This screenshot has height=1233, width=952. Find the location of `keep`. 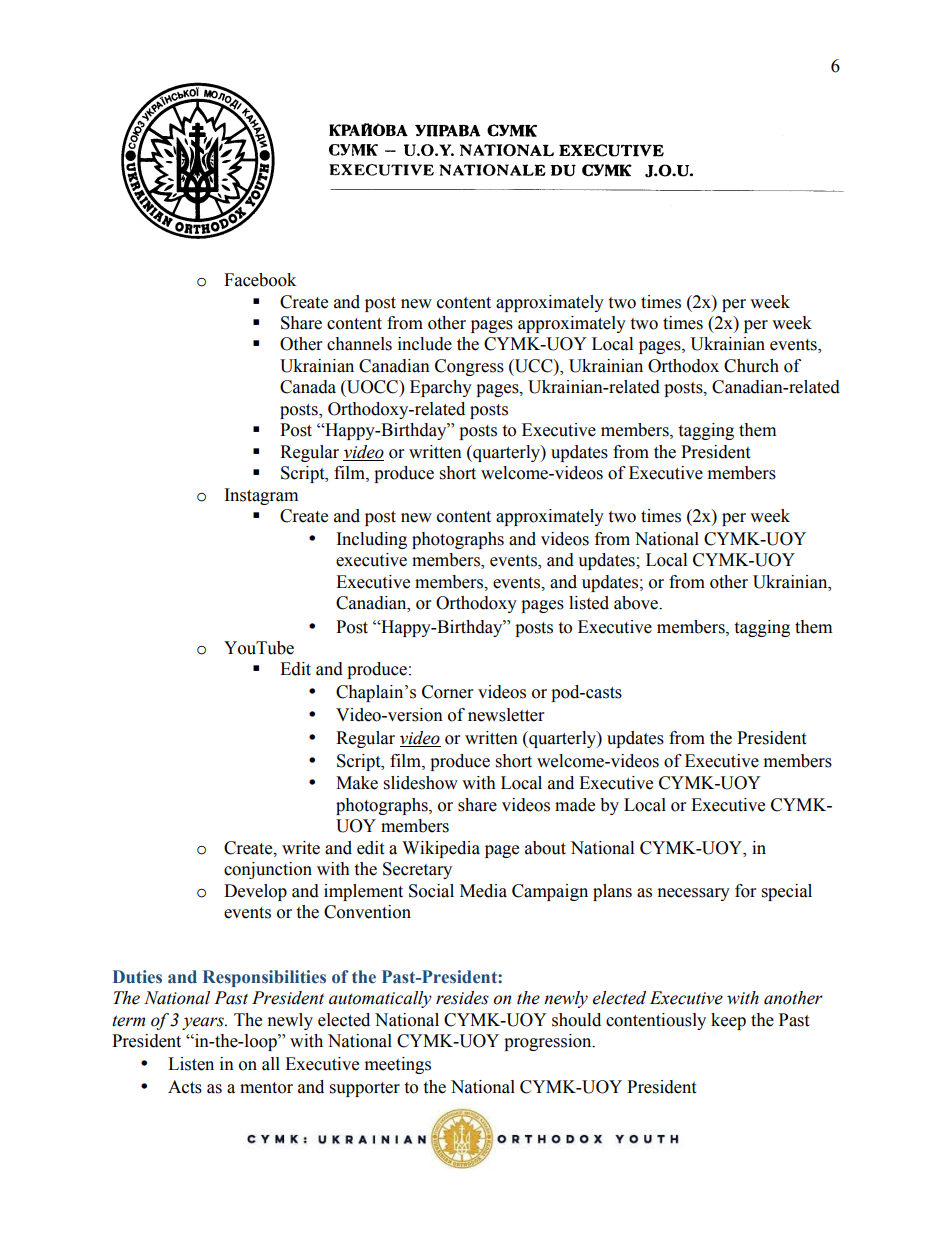

keep is located at coordinates (728, 1021).
